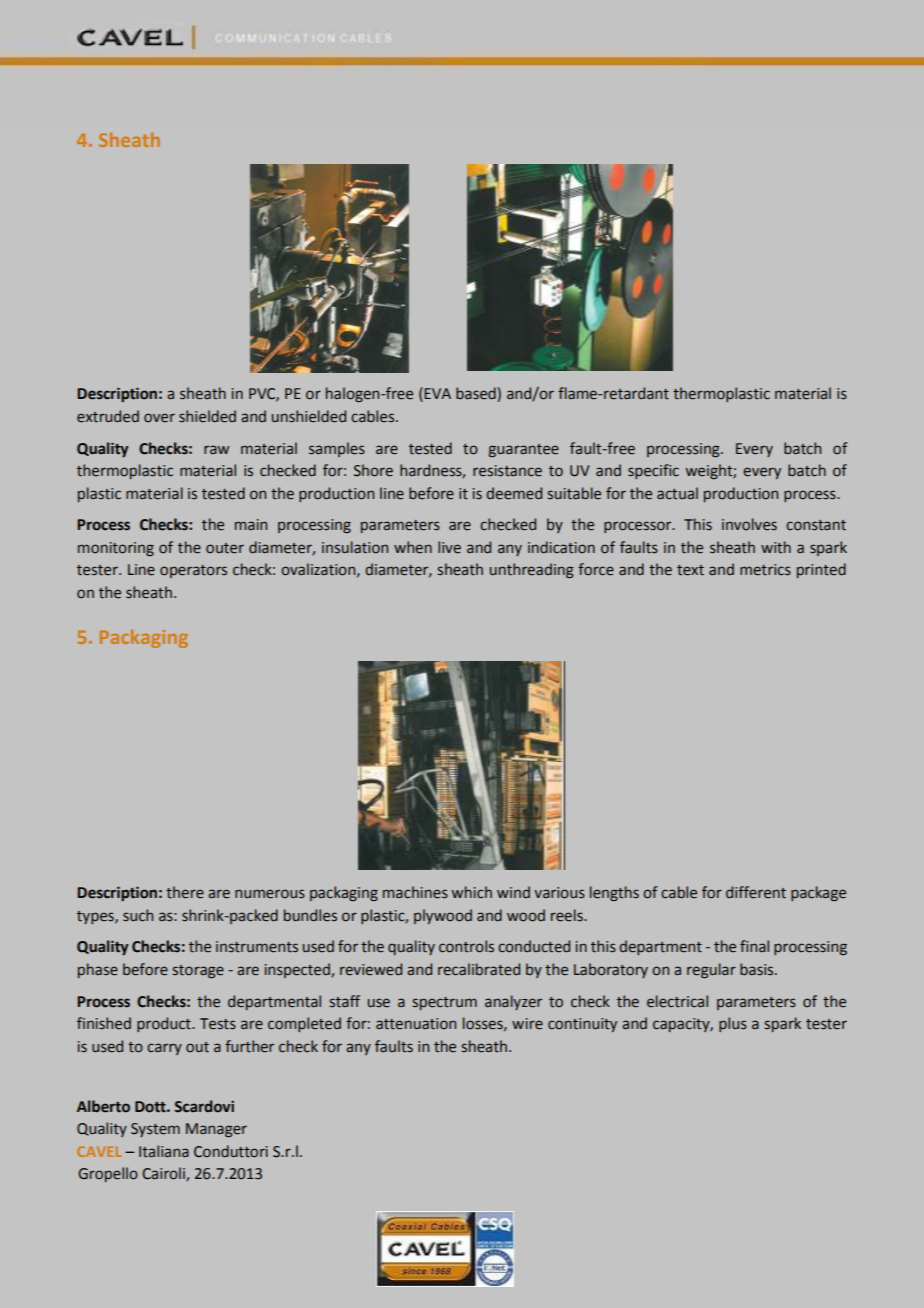 This image has width=924, height=1308. I want to click on over, so click(159, 418).
